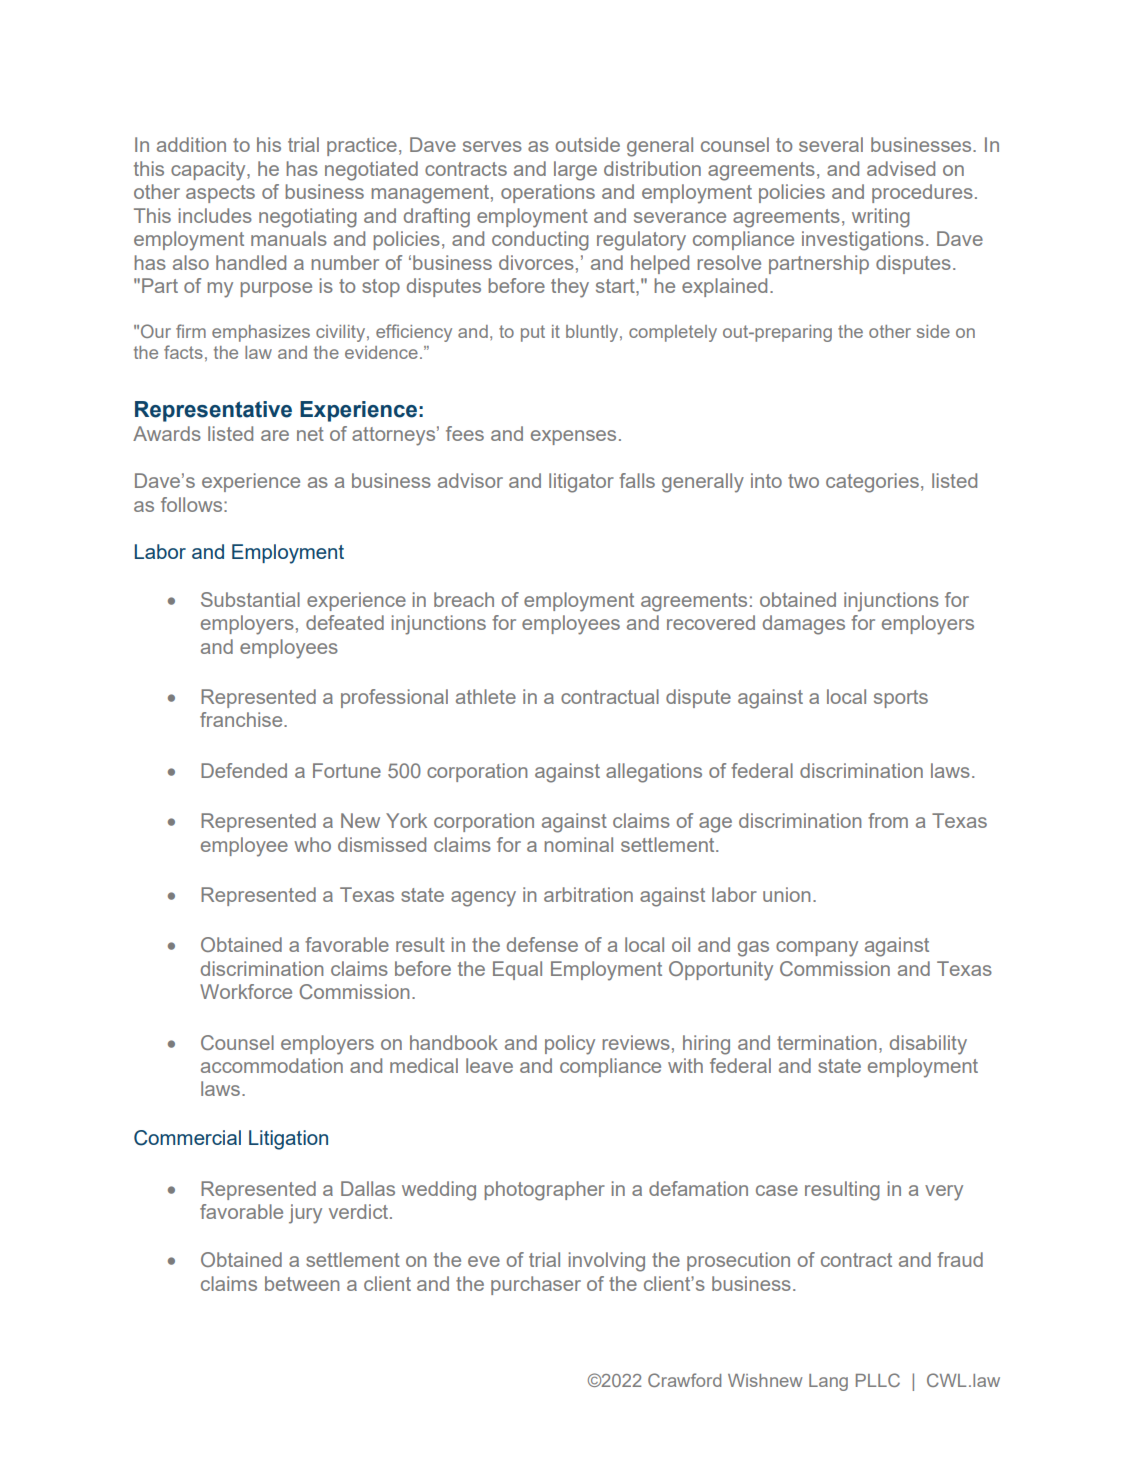  Describe the element at coordinates (302, 1283) in the page. I see `between` at that location.
